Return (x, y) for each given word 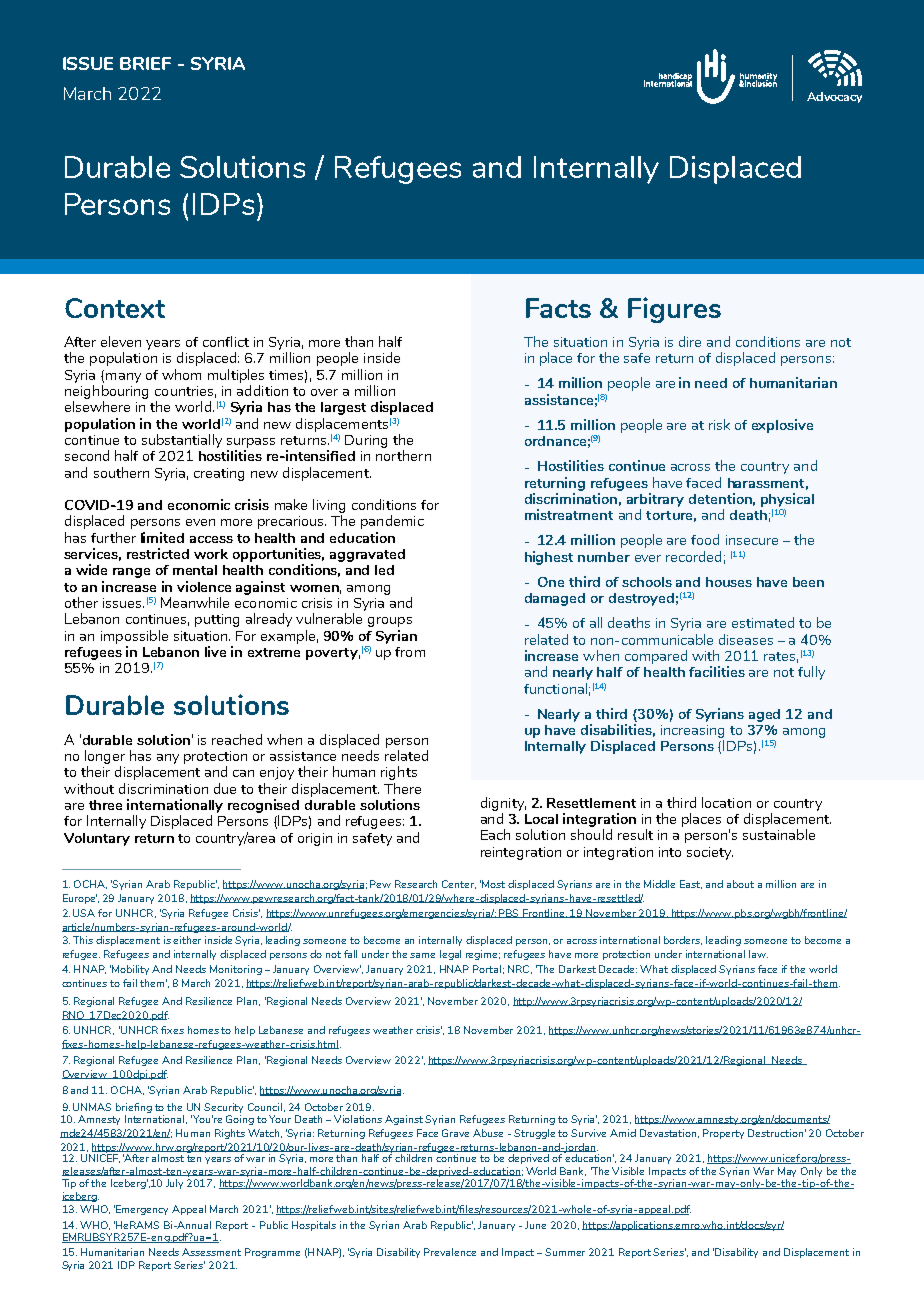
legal (450, 955)
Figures (674, 310)
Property (723, 1134)
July (174, 1184)
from (410, 652)
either (187, 940)
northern (403, 455)
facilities (717, 671)
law (758, 954)
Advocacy (834, 97)
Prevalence (450, 1252)
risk (719, 424)
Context (115, 308)
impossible (134, 637)
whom (181, 374)
